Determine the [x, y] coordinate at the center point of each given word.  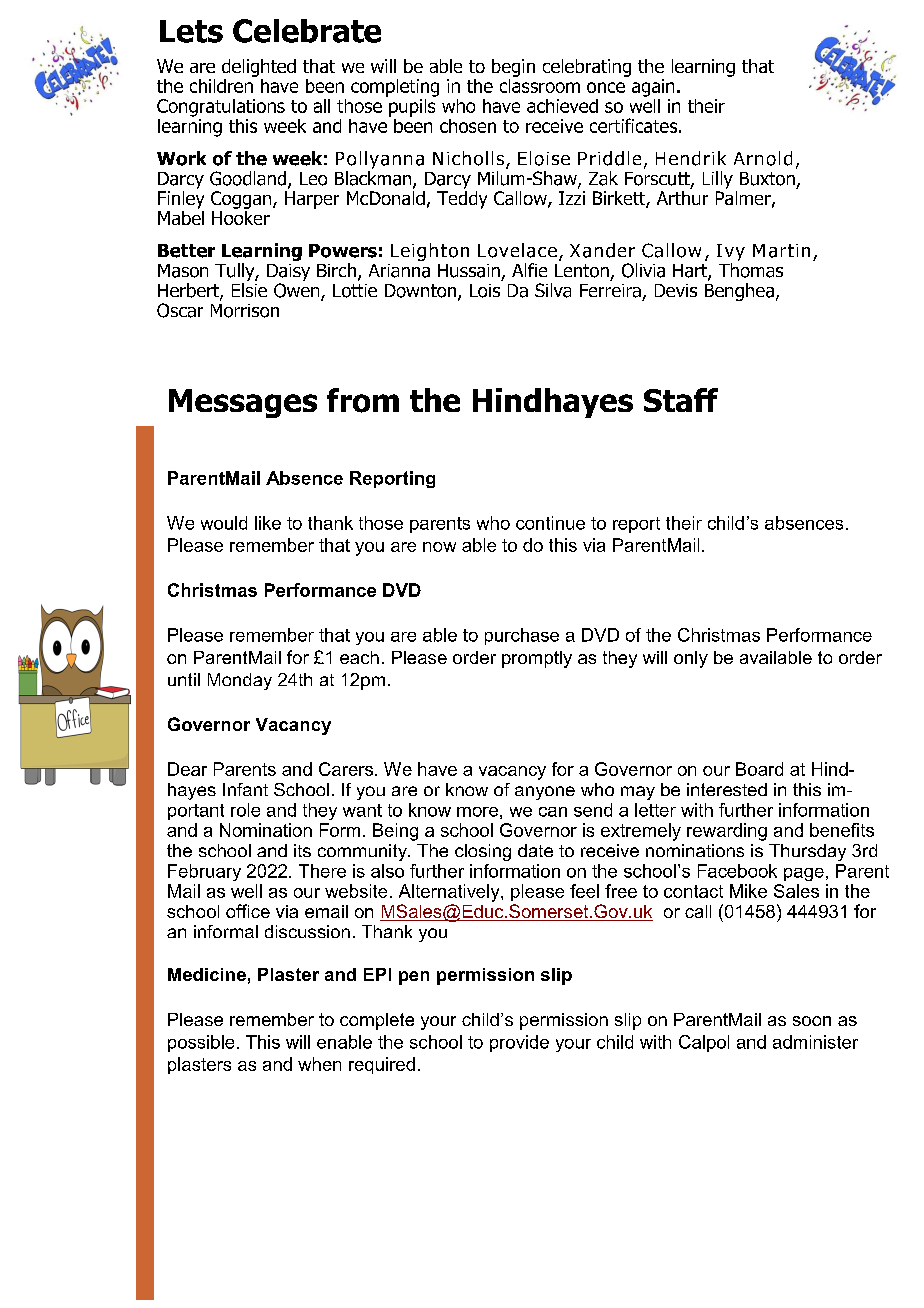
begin [513, 68]
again [653, 88]
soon [812, 1021]
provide [519, 1043]
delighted [259, 68]
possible [201, 1043]
